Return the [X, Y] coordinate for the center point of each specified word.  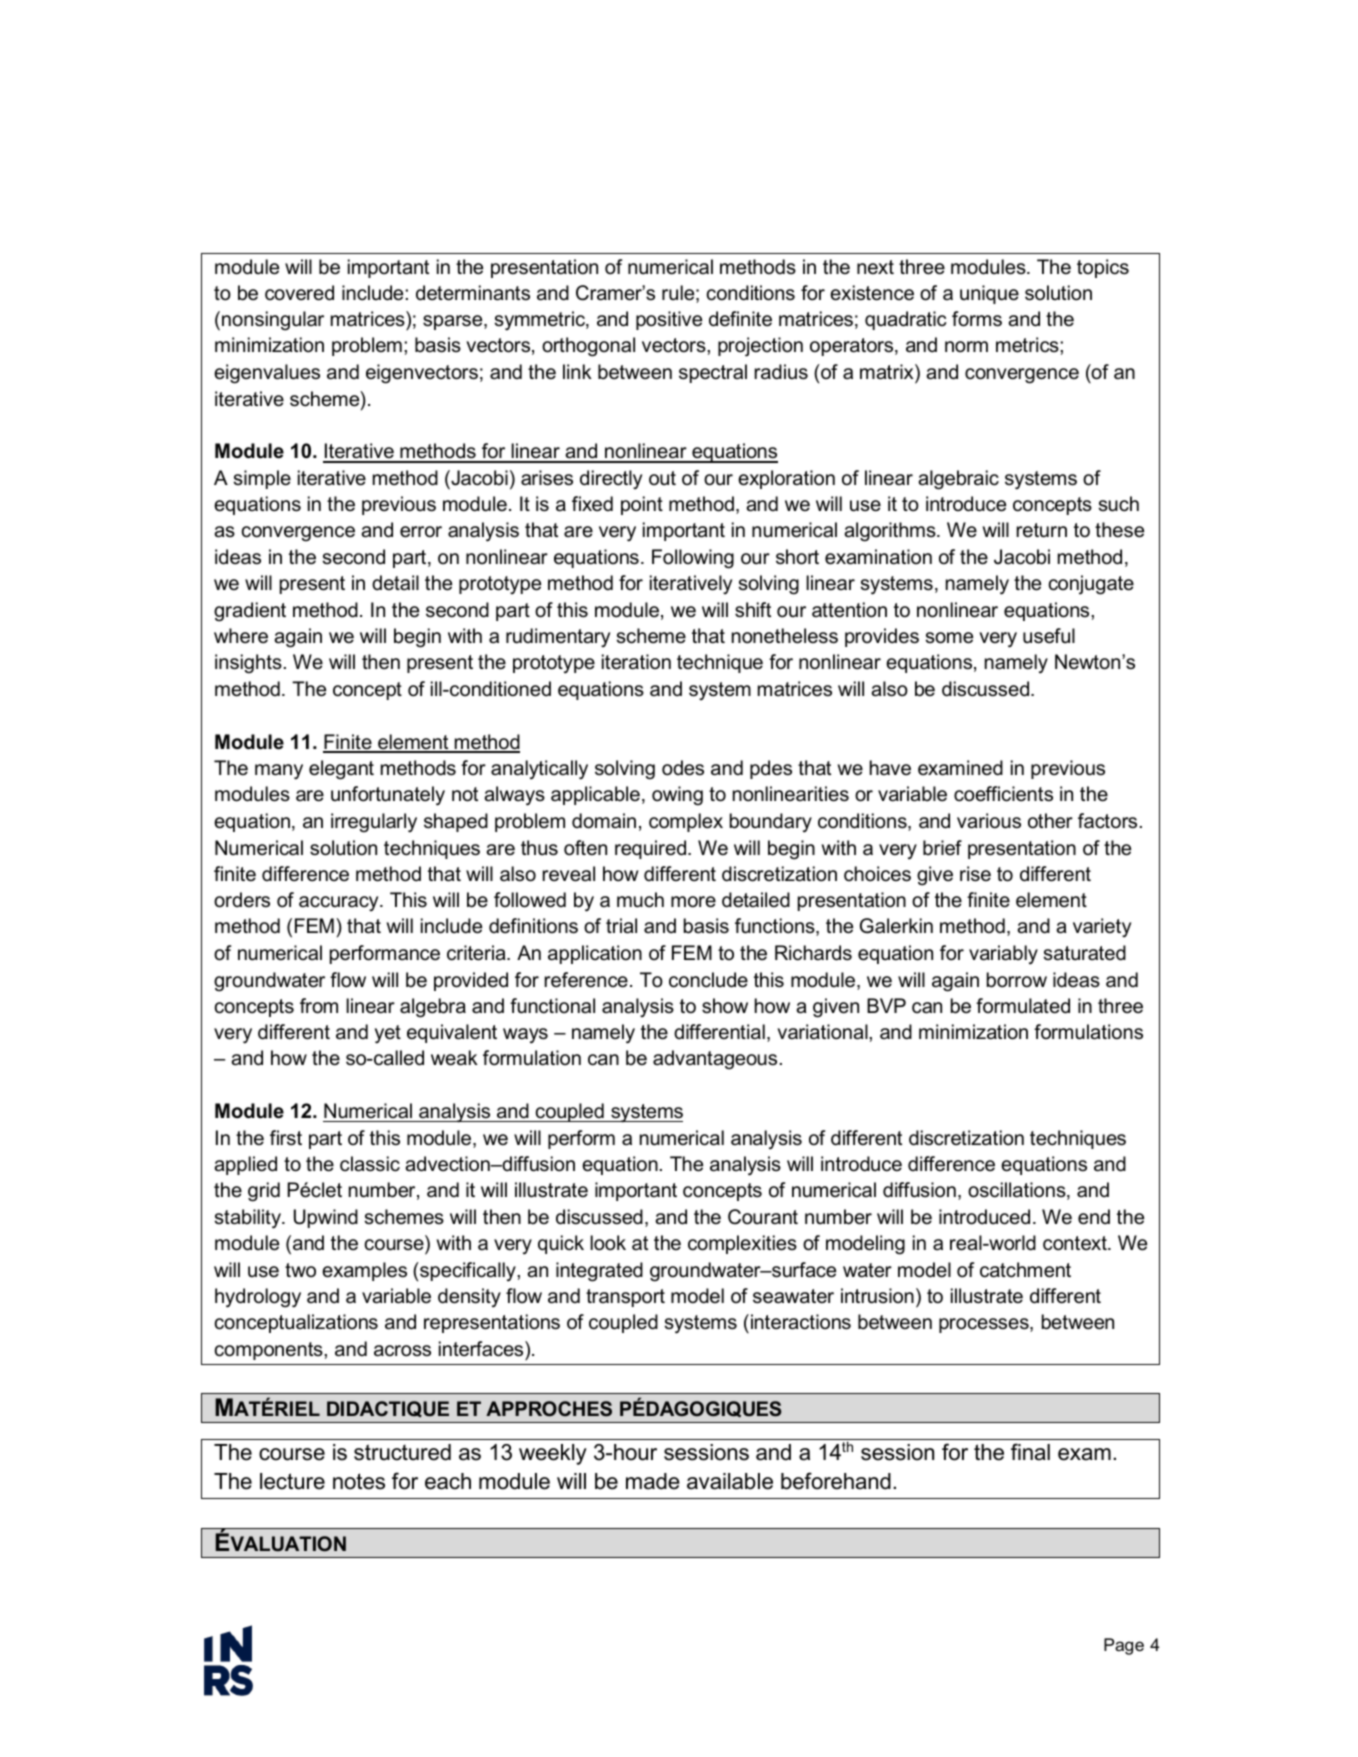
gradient [250, 612]
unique [989, 294]
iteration [636, 662]
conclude [708, 980]
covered [299, 293]
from [319, 1006]
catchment [1025, 1270]
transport [625, 1298]
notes [359, 1481]
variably [1003, 955]
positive [669, 320]
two [300, 1270]
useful [1049, 636]
